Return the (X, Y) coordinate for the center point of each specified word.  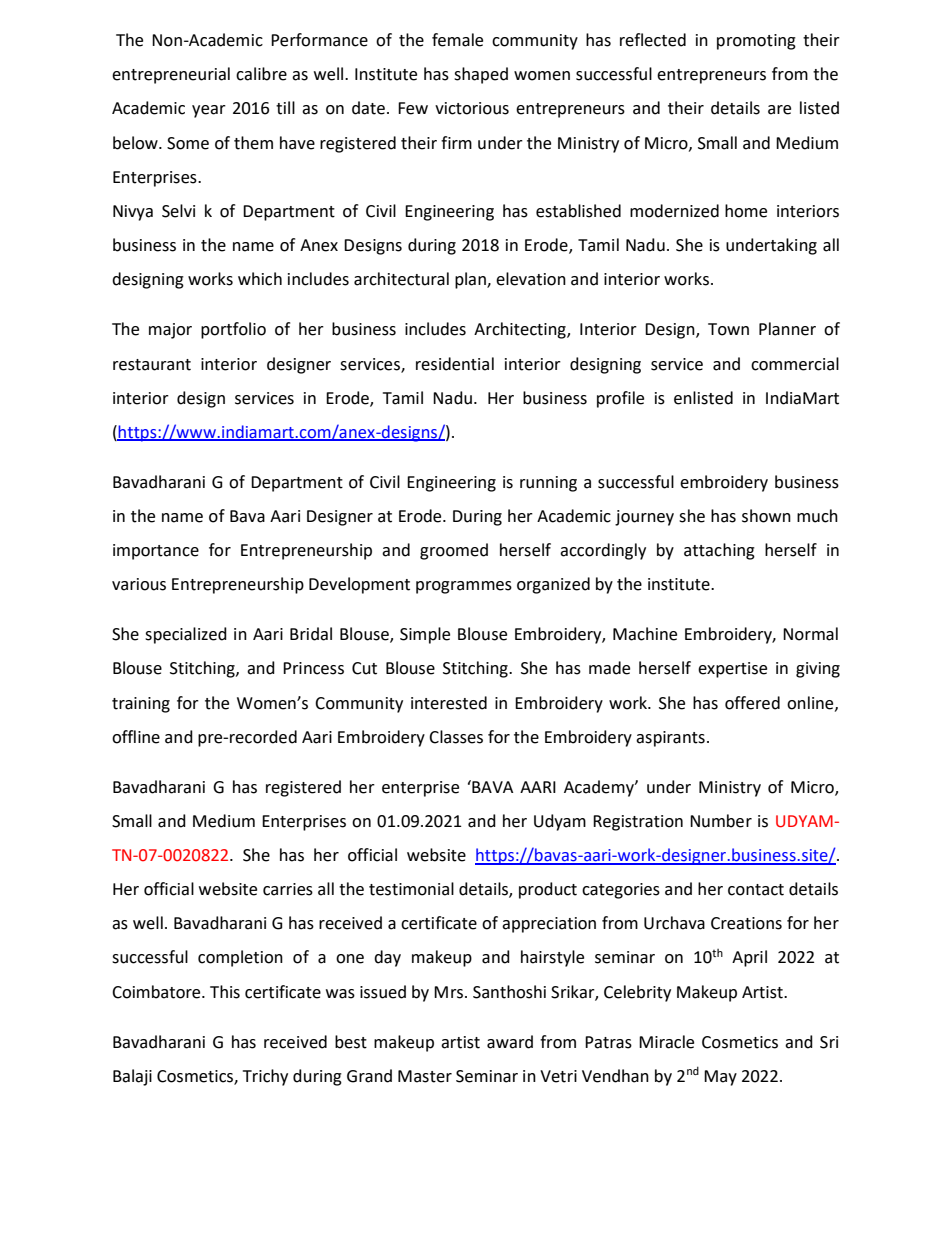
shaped (481, 75)
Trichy (265, 1077)
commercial (795, 364)
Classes (456, 737)
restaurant (152, 365)
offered (752, 703)
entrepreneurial (171, 75)
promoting (756, 42)
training (141, 705)
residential (455, 364)
